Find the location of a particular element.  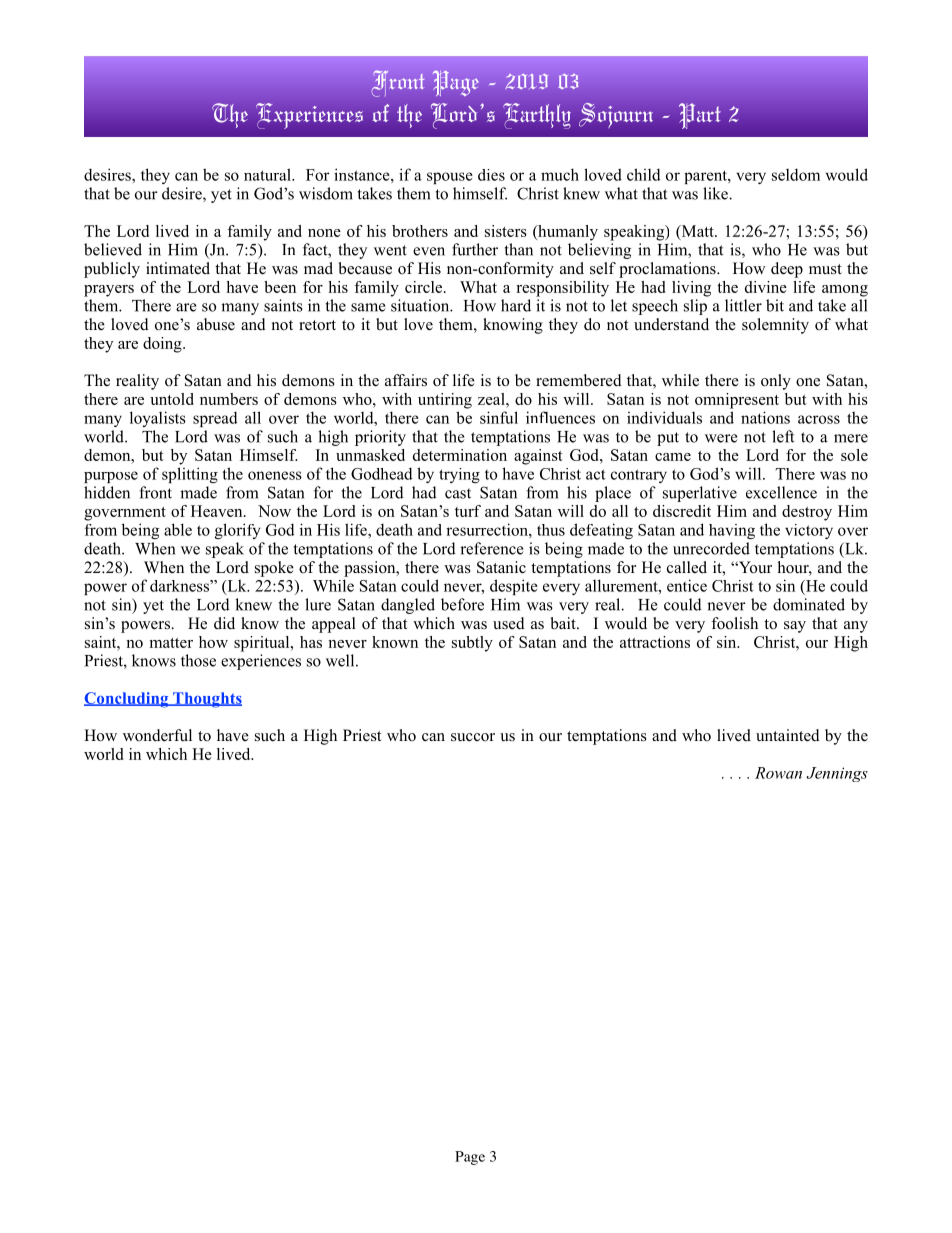

Earthly is located at coordinates (537, 116).
